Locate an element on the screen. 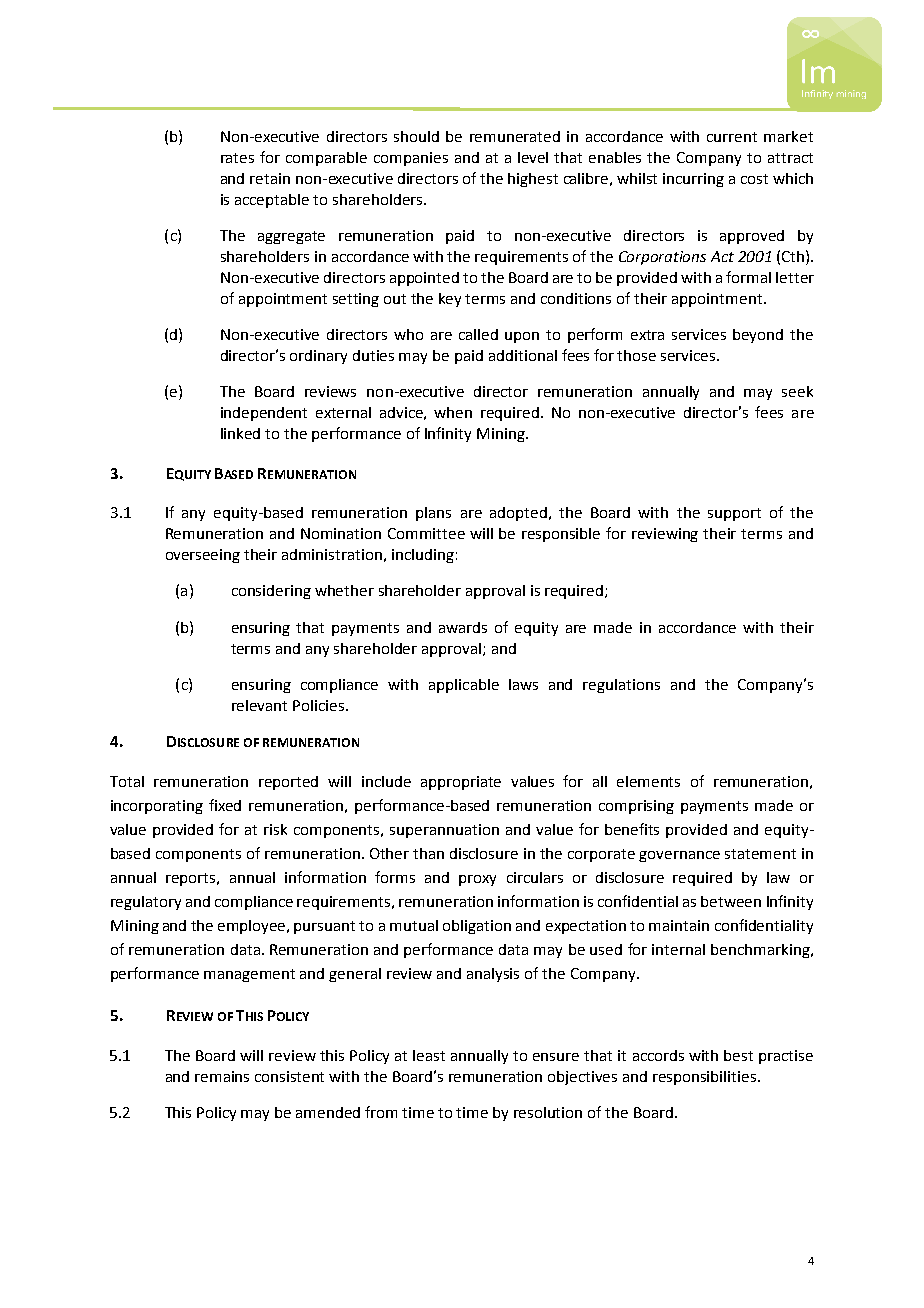 The height and width of the screenshot is (1308, 924). companies is located at coordinates (411, 159).
